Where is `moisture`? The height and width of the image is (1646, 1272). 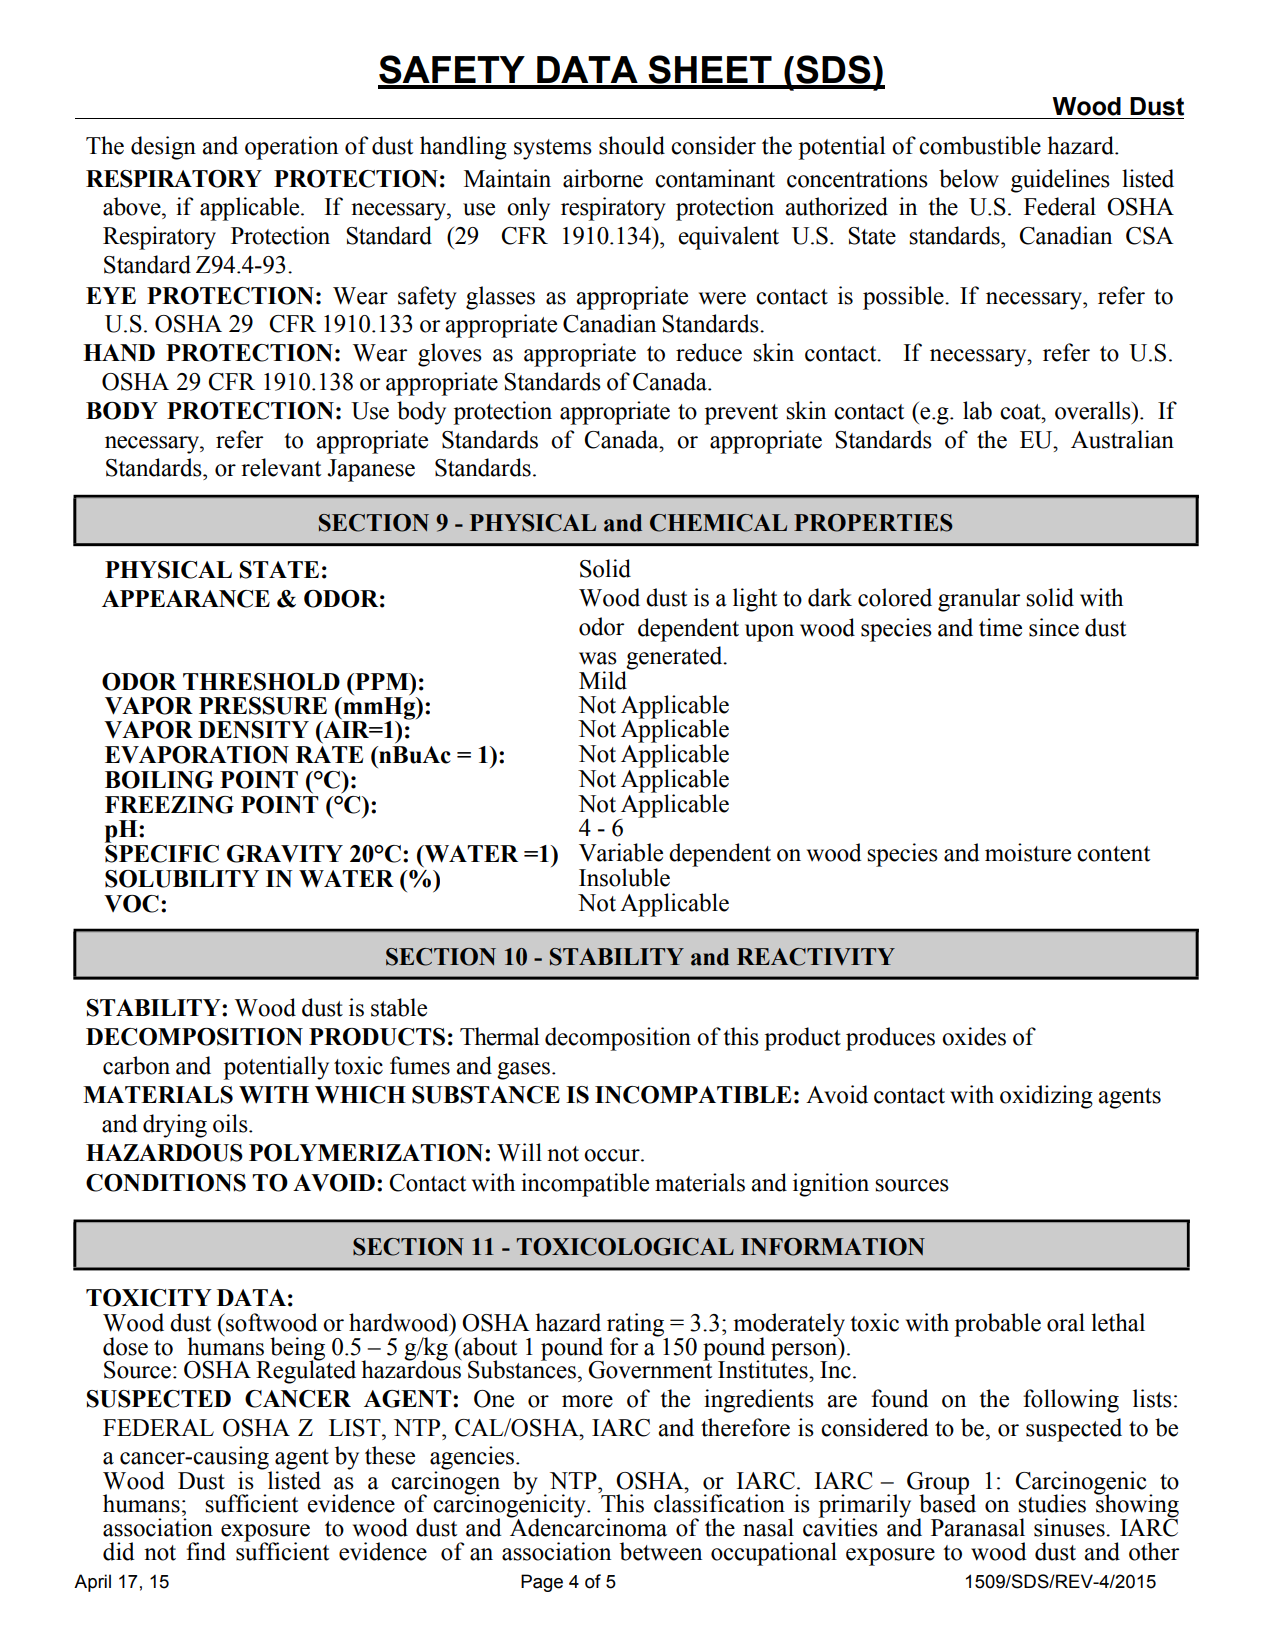 moisture is located at coordinates (1028, 852).
